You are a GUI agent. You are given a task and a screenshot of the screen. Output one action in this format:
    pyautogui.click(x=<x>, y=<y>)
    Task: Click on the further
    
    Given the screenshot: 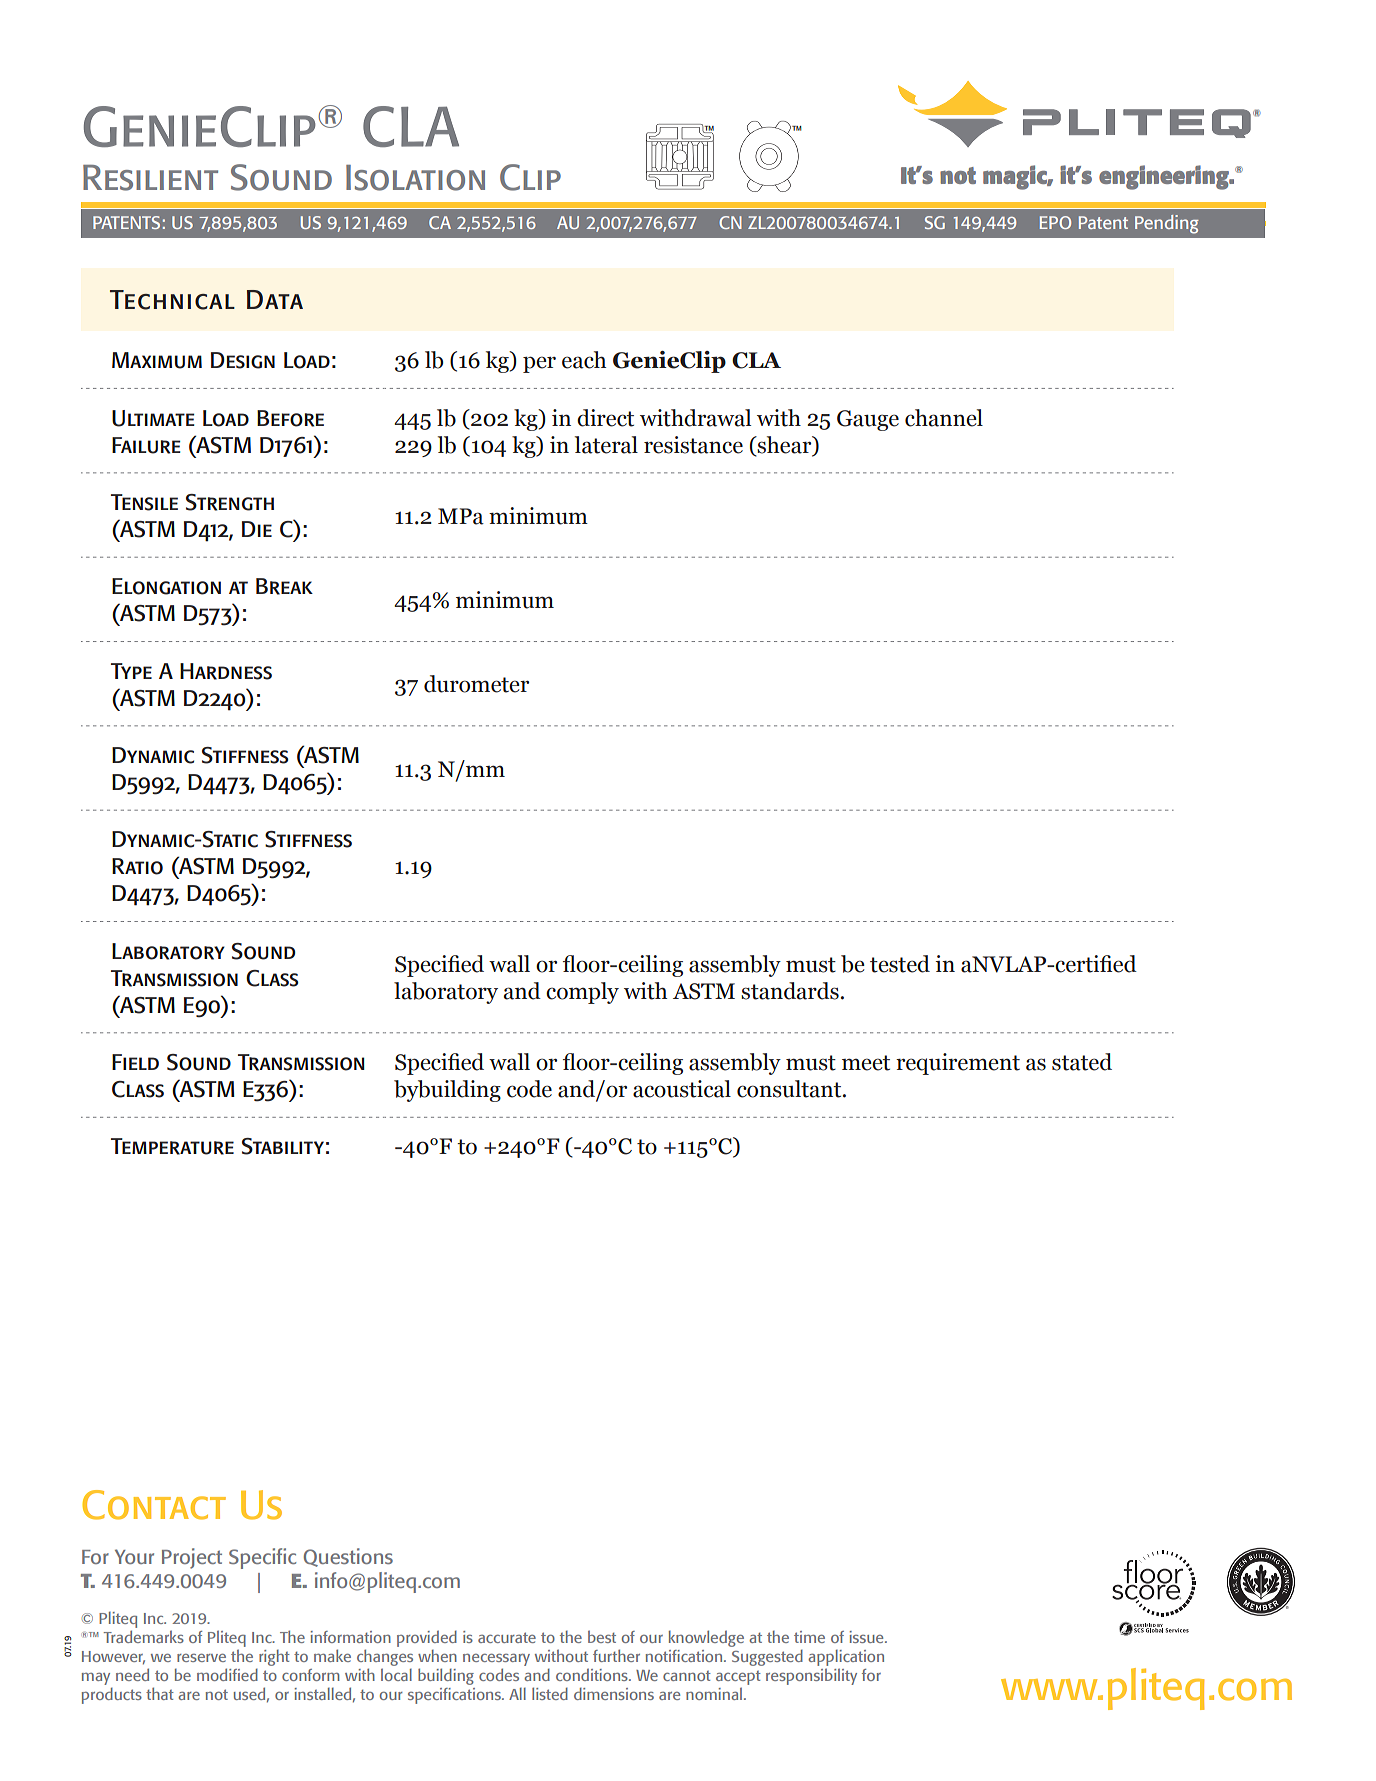 What is the action you would take?
    pyautogui.click(x=616, y=1655)
